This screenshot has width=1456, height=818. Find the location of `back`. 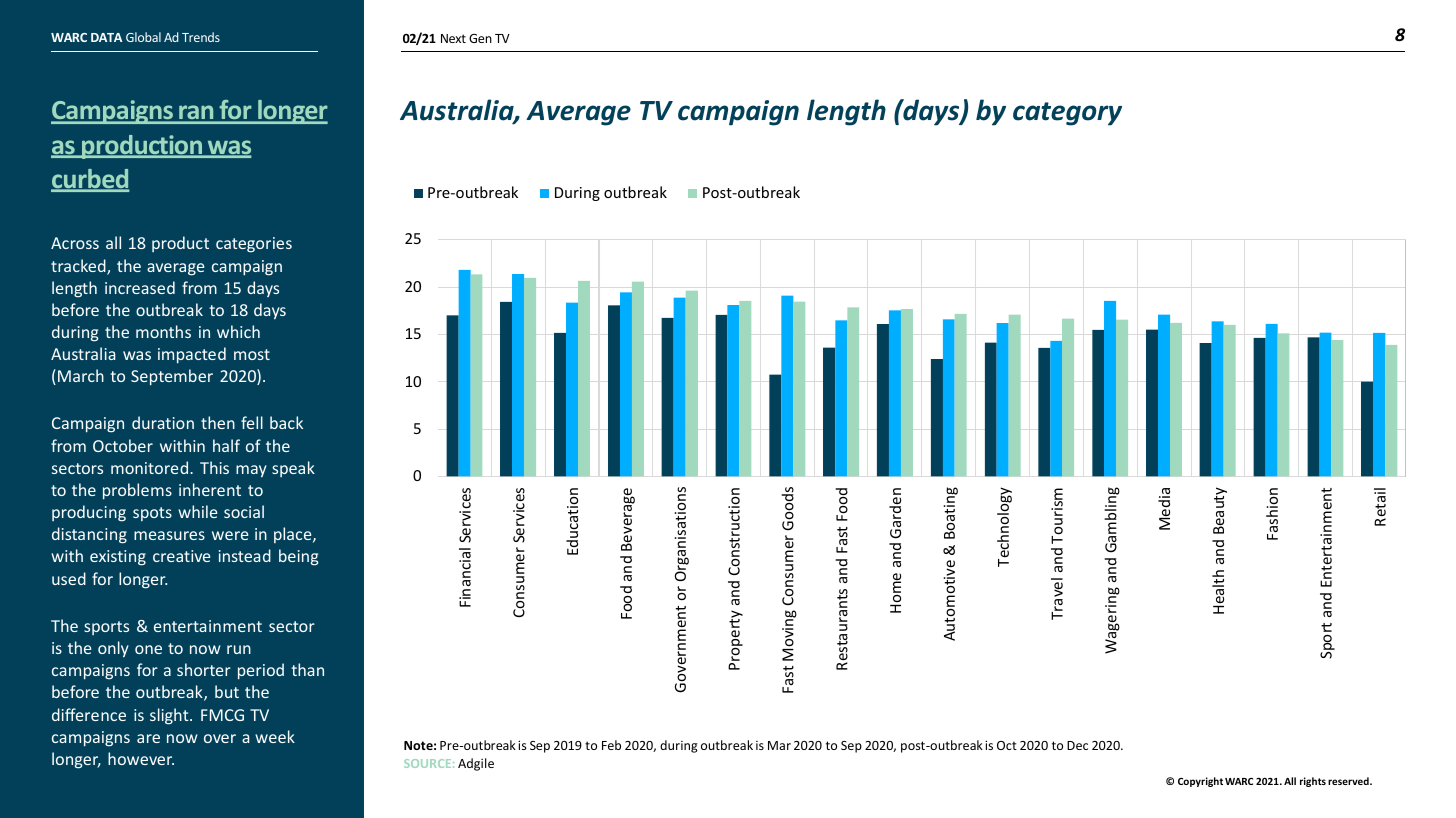

back is located at coordinates (286, 422).
